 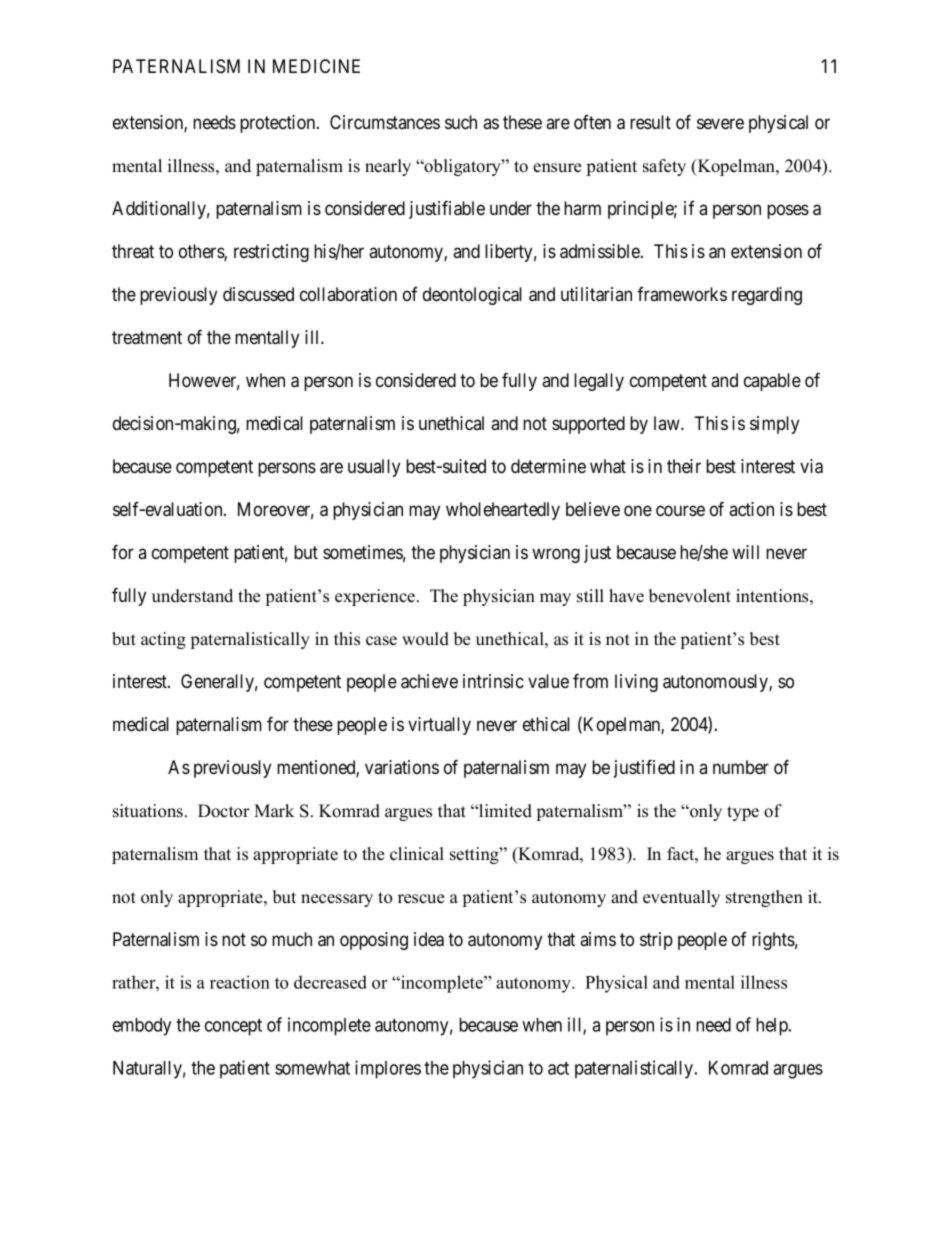 I want to click on Doctor, so click(x=224, y=811).
